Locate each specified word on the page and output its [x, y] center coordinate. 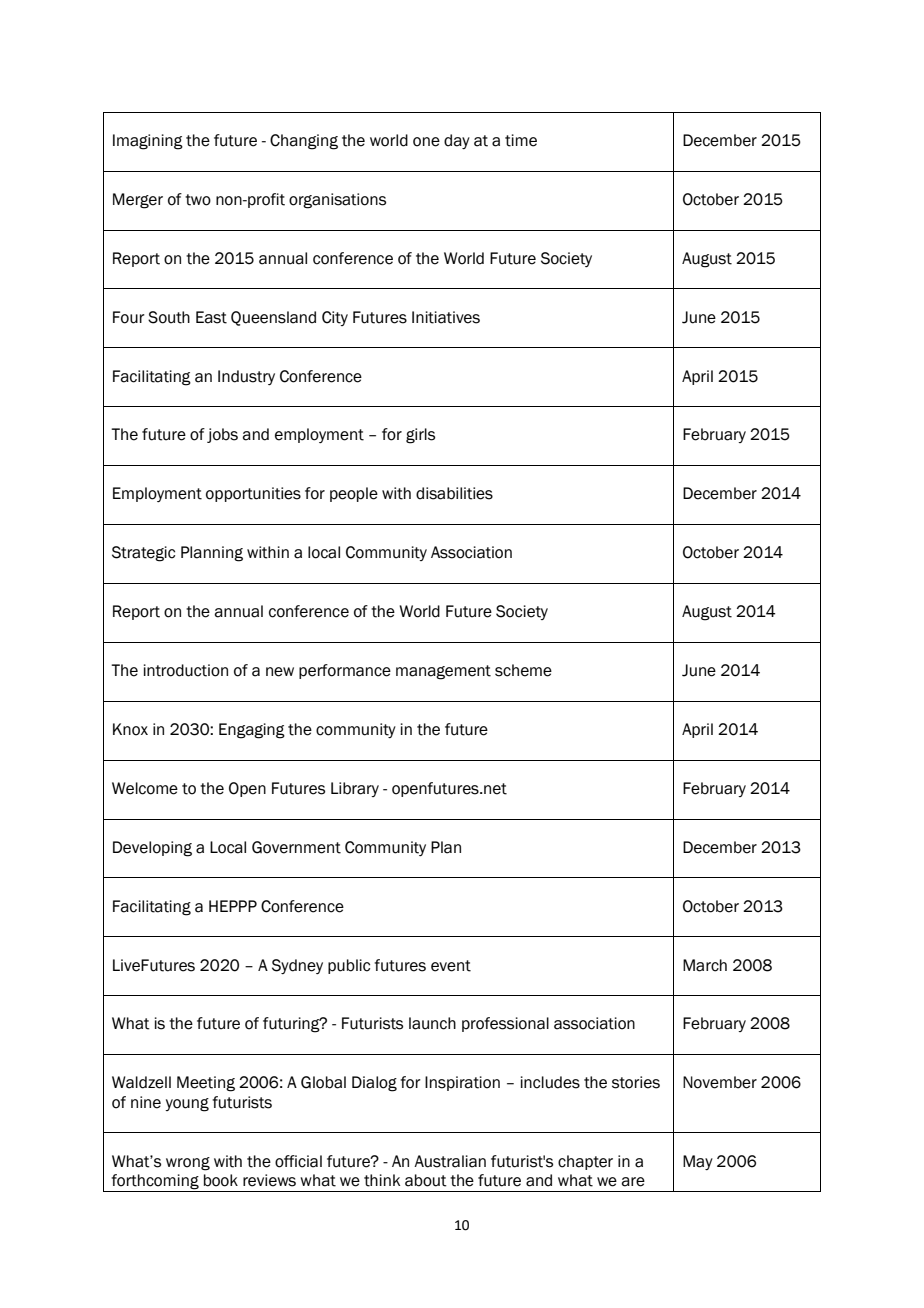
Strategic [143, 554]
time [521, 140]
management [443, 672]
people [354, 494]
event [451, 966]
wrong [188, 1164]
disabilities [454, 493]
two [198, 200]
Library [355, 789]
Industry [246, 377]
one [426, 142]
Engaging [252, 731]
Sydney [297, 966]
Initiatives [446, 317]
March [705, 965]
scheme [523, 670]
